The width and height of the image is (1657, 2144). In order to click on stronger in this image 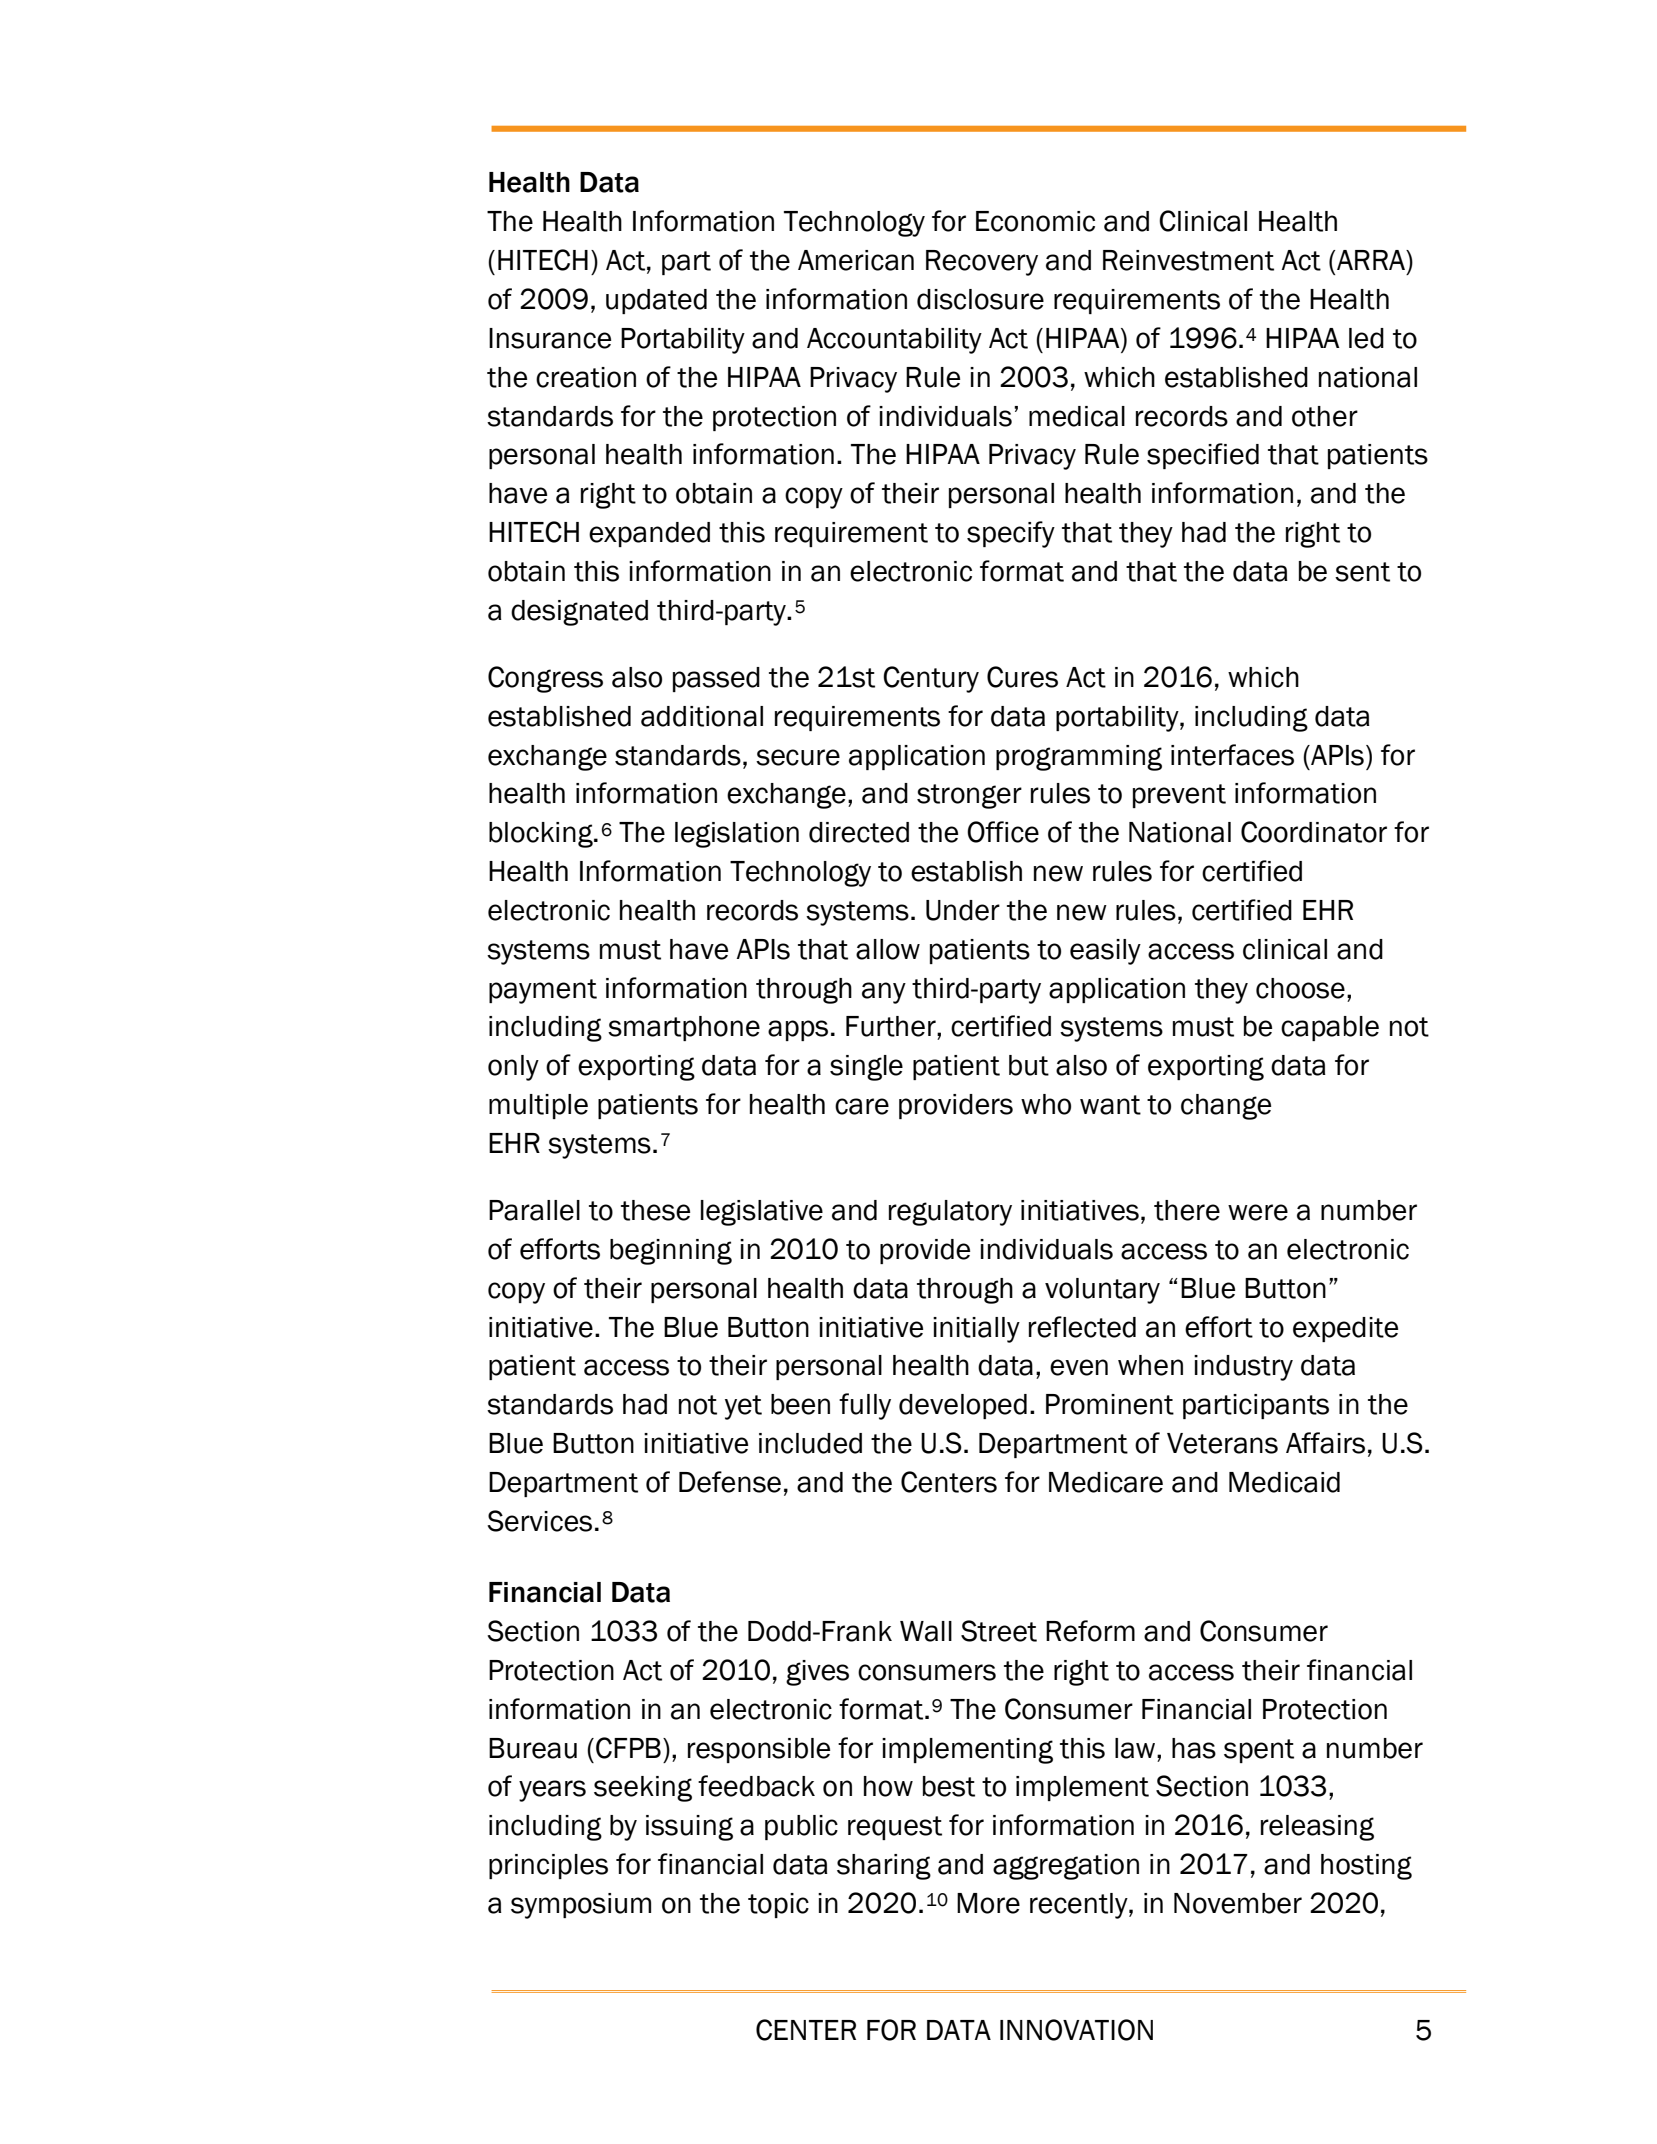, I will do `click(969, 796)`.
